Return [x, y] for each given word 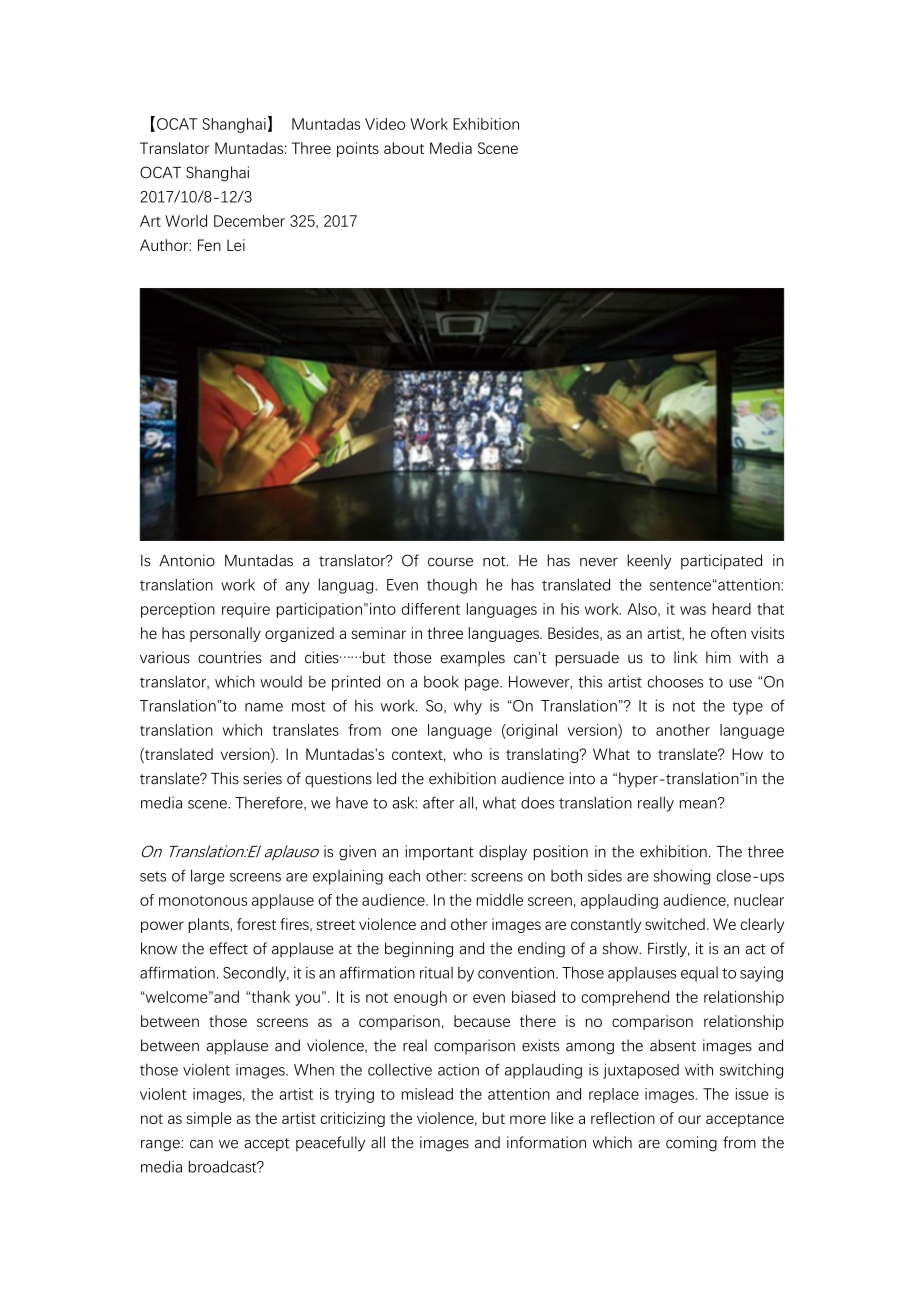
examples [473, 658]
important [440, 853]
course [450, 562]
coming [691, 1144]
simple [209, 1119]
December [249, 221]
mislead [427, 1094]
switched [675, 924]
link [685, 657]
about [404, 148]
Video [385, 124]
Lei [236, 245]
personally [225, 634]
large [208, 877]
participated [721, 562]
